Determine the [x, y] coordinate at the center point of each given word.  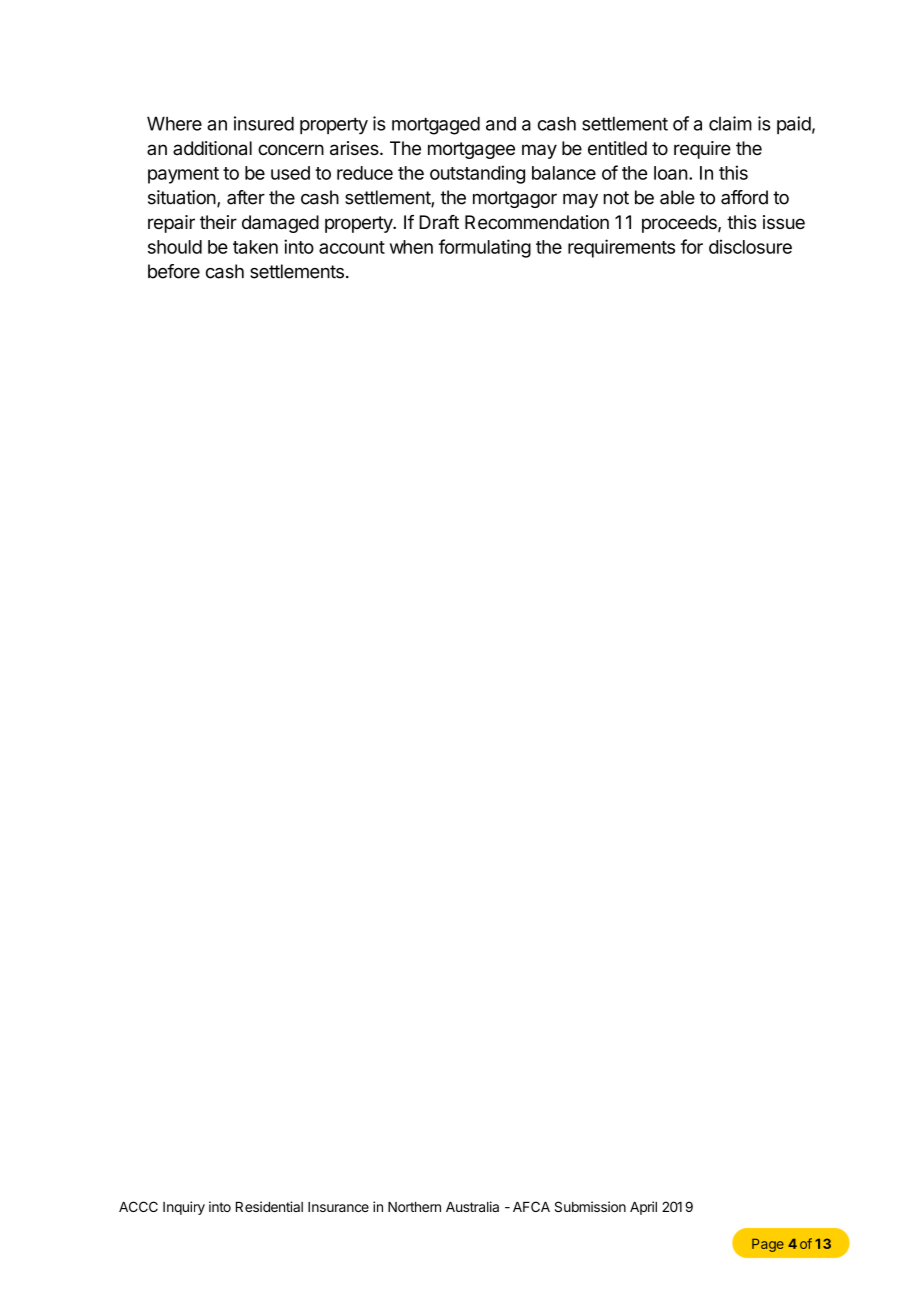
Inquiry [184, 1208]
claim [730, 123]
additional [212, 148]
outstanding [477, 174]
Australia [472, 1206]
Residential [269, 1206]
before [174, 271]
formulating [485, 248]
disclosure [750, 246]
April [643, 1208]
